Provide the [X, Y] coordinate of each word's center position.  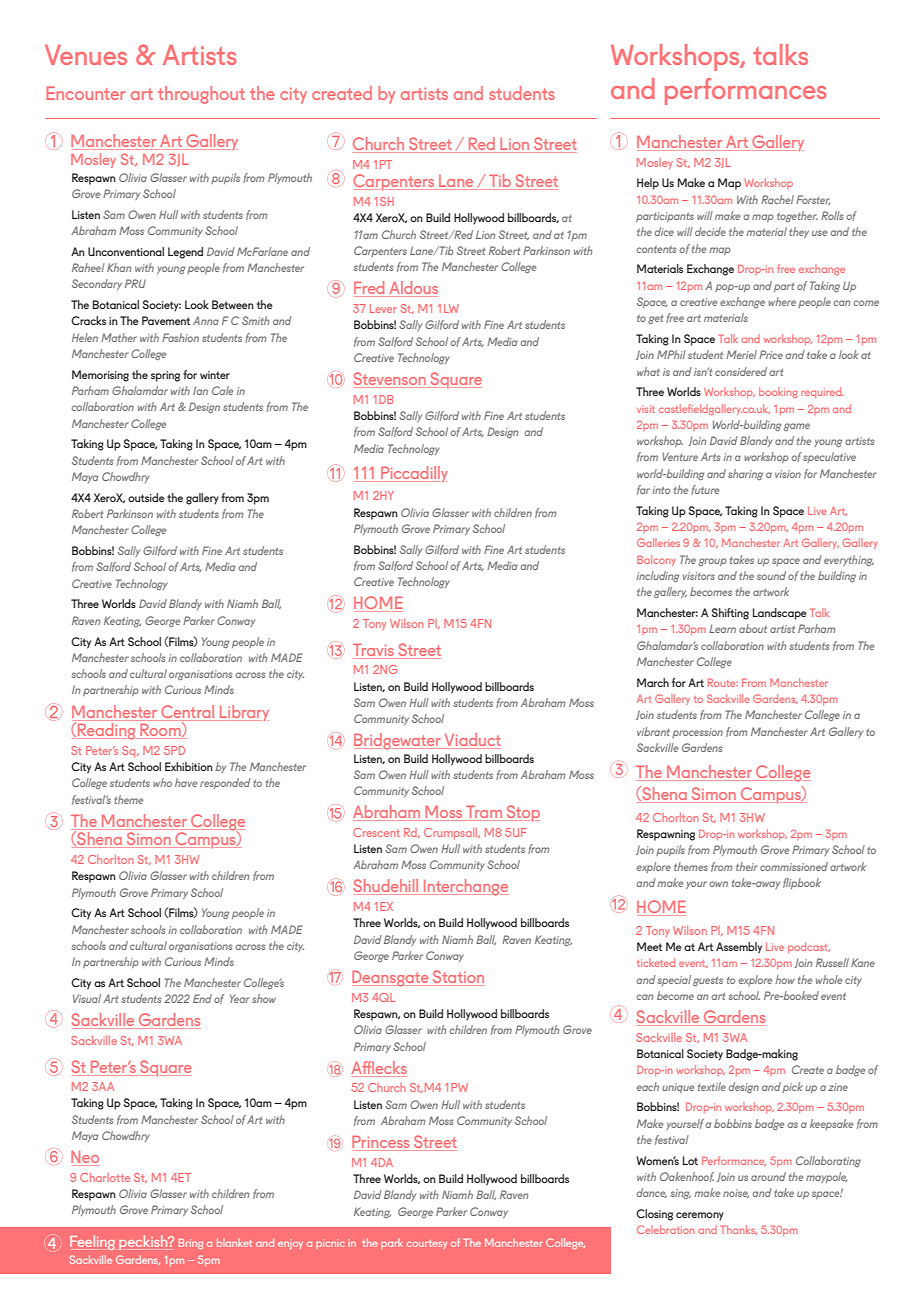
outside [146, 497]
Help [648, 184]
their [747, 866]
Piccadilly [413, 474]
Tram [484, 813]
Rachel [777, 199]
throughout [201, 95]
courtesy [427, 1244]
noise [736, 1193]
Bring [191, 1243]
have [186, 782]
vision [788, 474]
